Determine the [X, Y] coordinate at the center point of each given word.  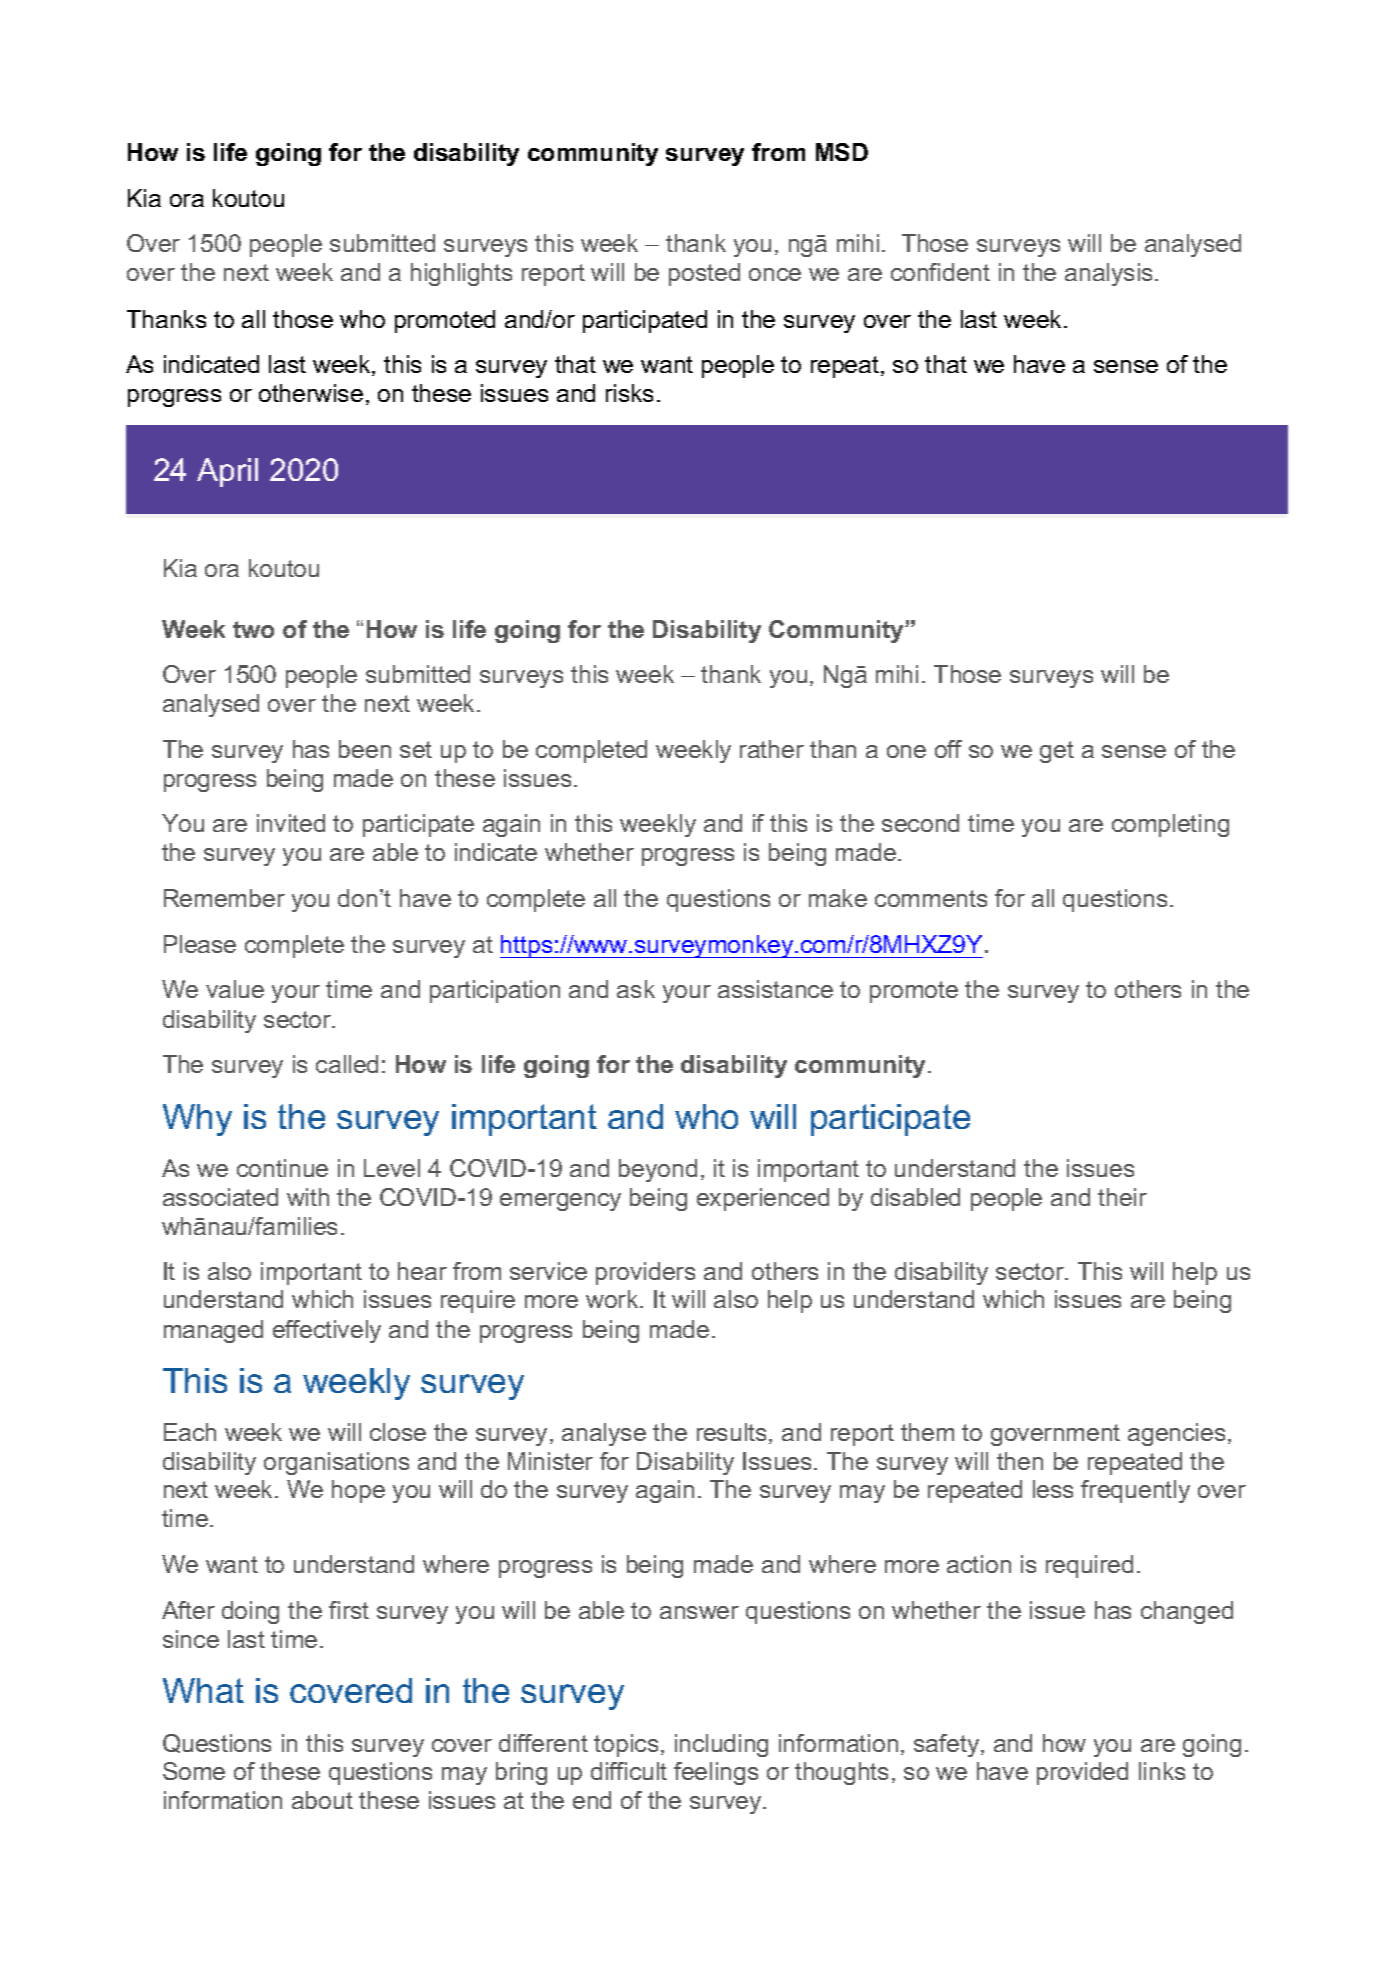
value [235, 989]
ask [636, 989]
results [731, 1432]
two [253, 629]
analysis [1108, 274]
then [1020, 1461]
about [322, 1800]
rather [772, 749]
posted [704, 274]
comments [931, 898]
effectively [327, 1331]
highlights [461, 274]
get [1057, 752]
